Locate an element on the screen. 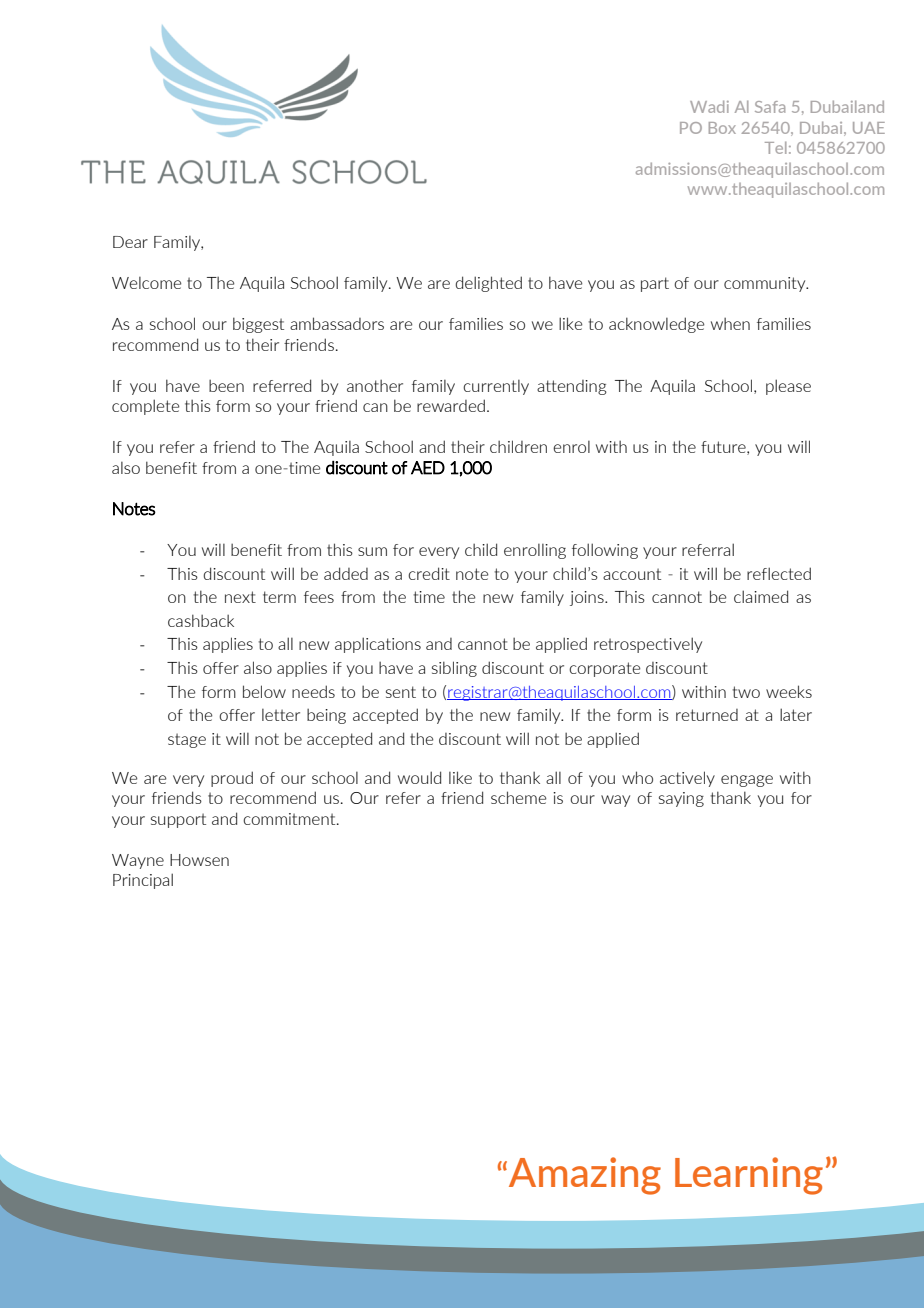 This screenshot has height=1308, width=924. Learning is located at coordinates (749, 1176).
